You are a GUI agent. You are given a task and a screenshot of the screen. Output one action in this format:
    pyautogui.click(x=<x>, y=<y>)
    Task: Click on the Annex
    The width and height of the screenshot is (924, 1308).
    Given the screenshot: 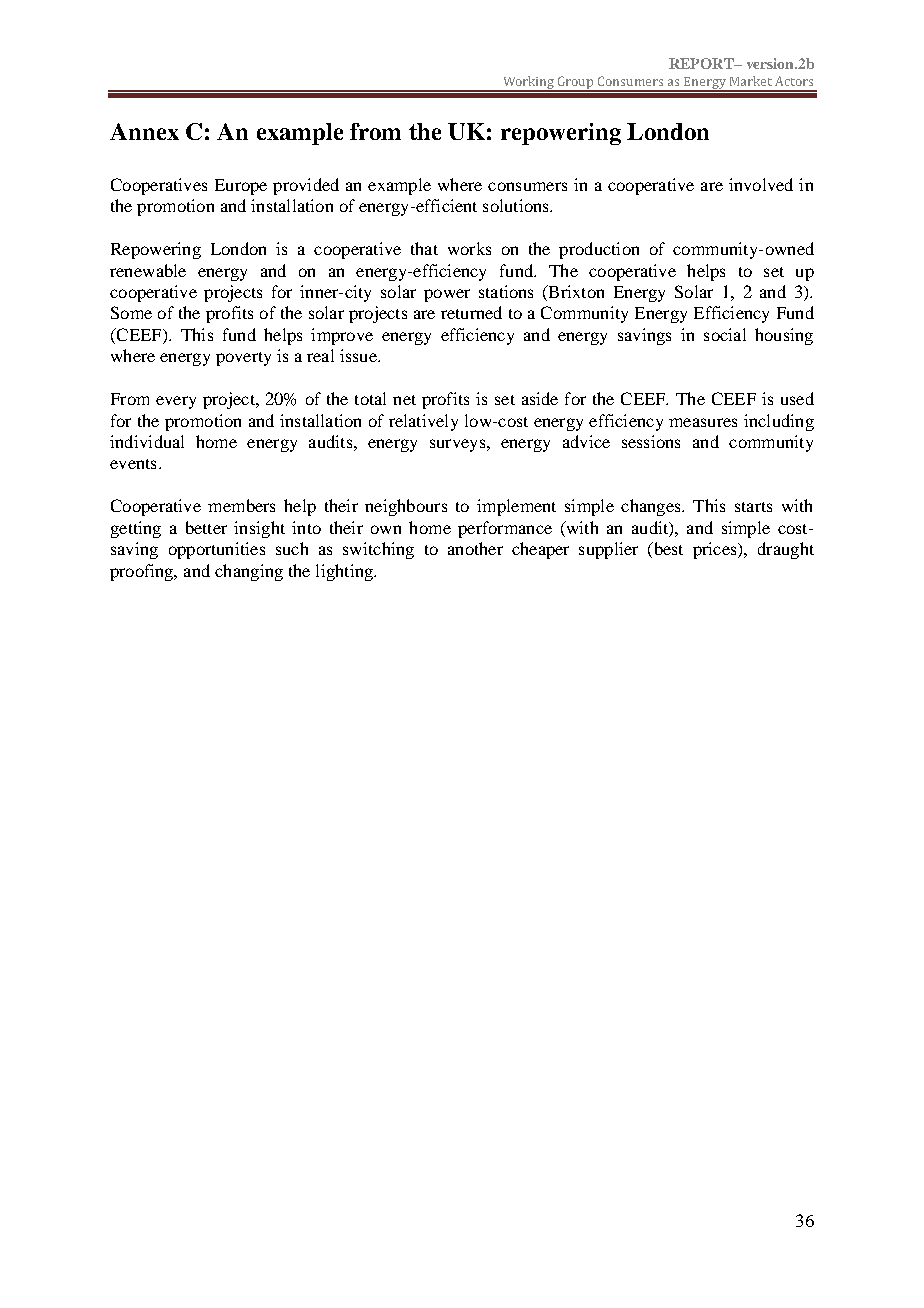 What is the action you would take?
    pyautogui.click(x=144, y=131)
